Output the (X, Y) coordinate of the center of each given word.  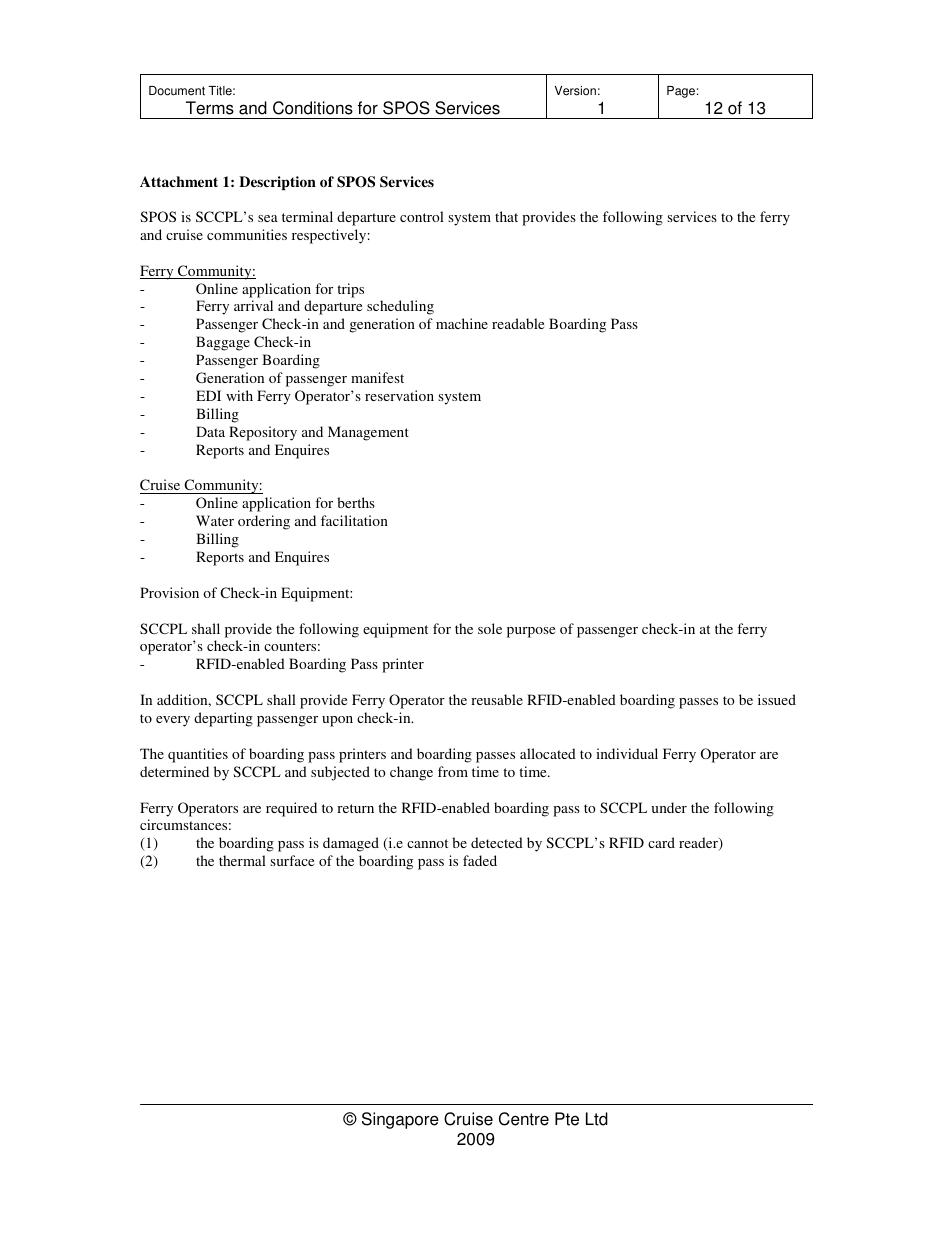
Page (681, 92)
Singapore (400, 1120)
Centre (524, 1119)
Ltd (597, 1119)
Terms (210, 108)
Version (575, 91)
